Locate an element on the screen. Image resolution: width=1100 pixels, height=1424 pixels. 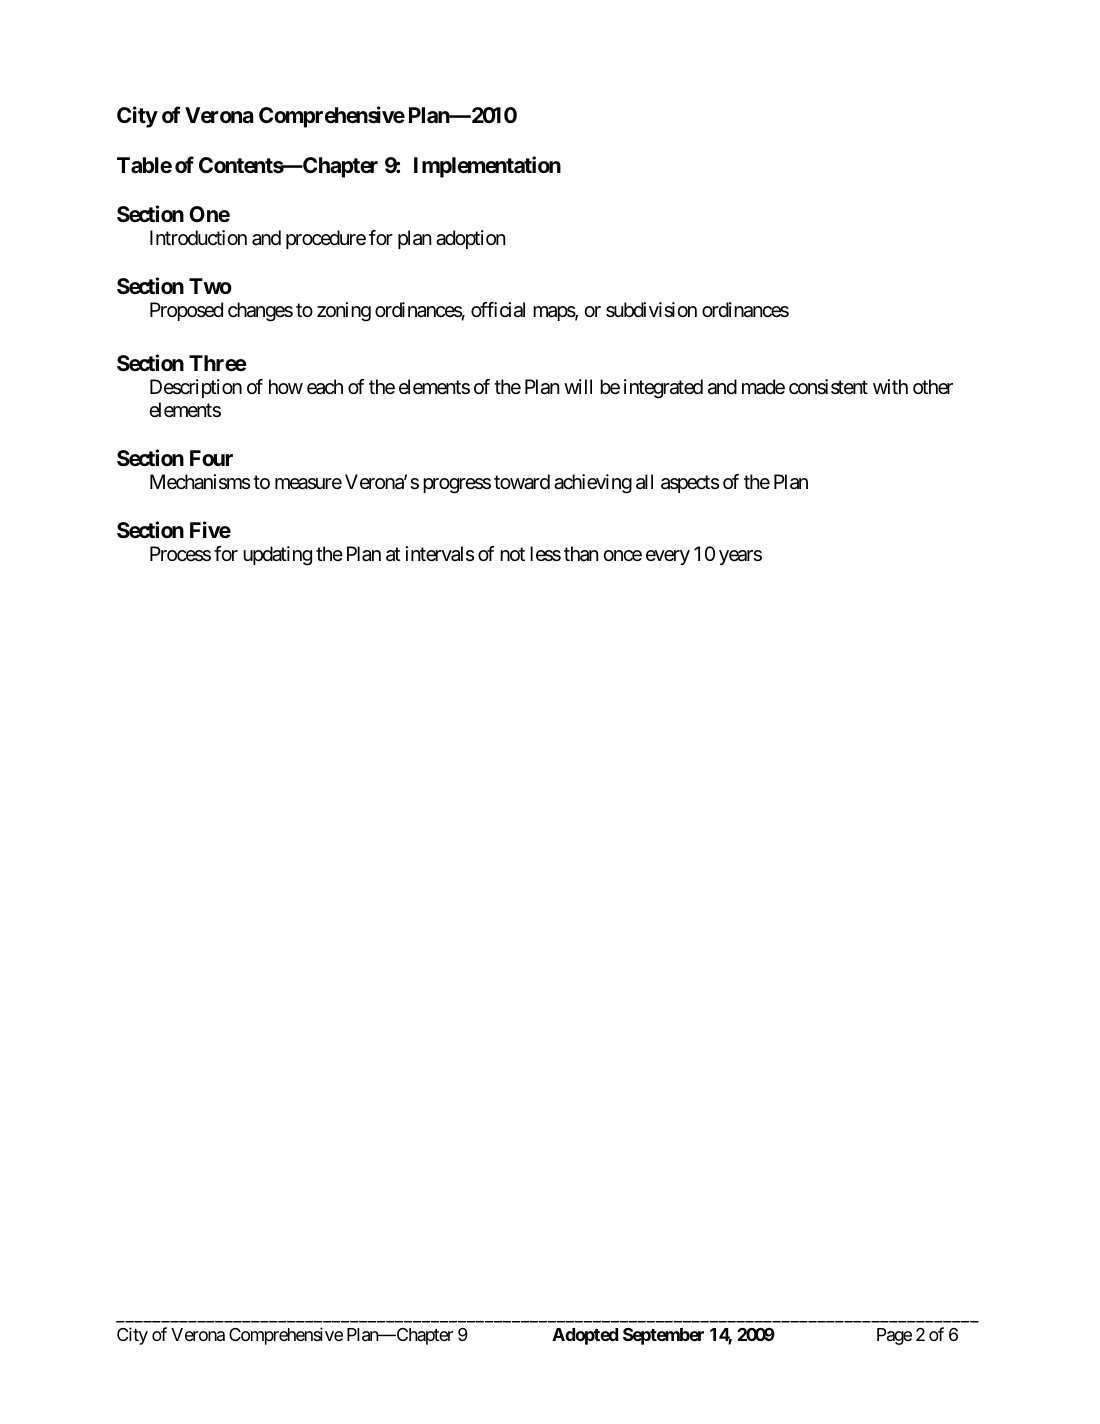
Introduction is located at coordinates (198, 237).
